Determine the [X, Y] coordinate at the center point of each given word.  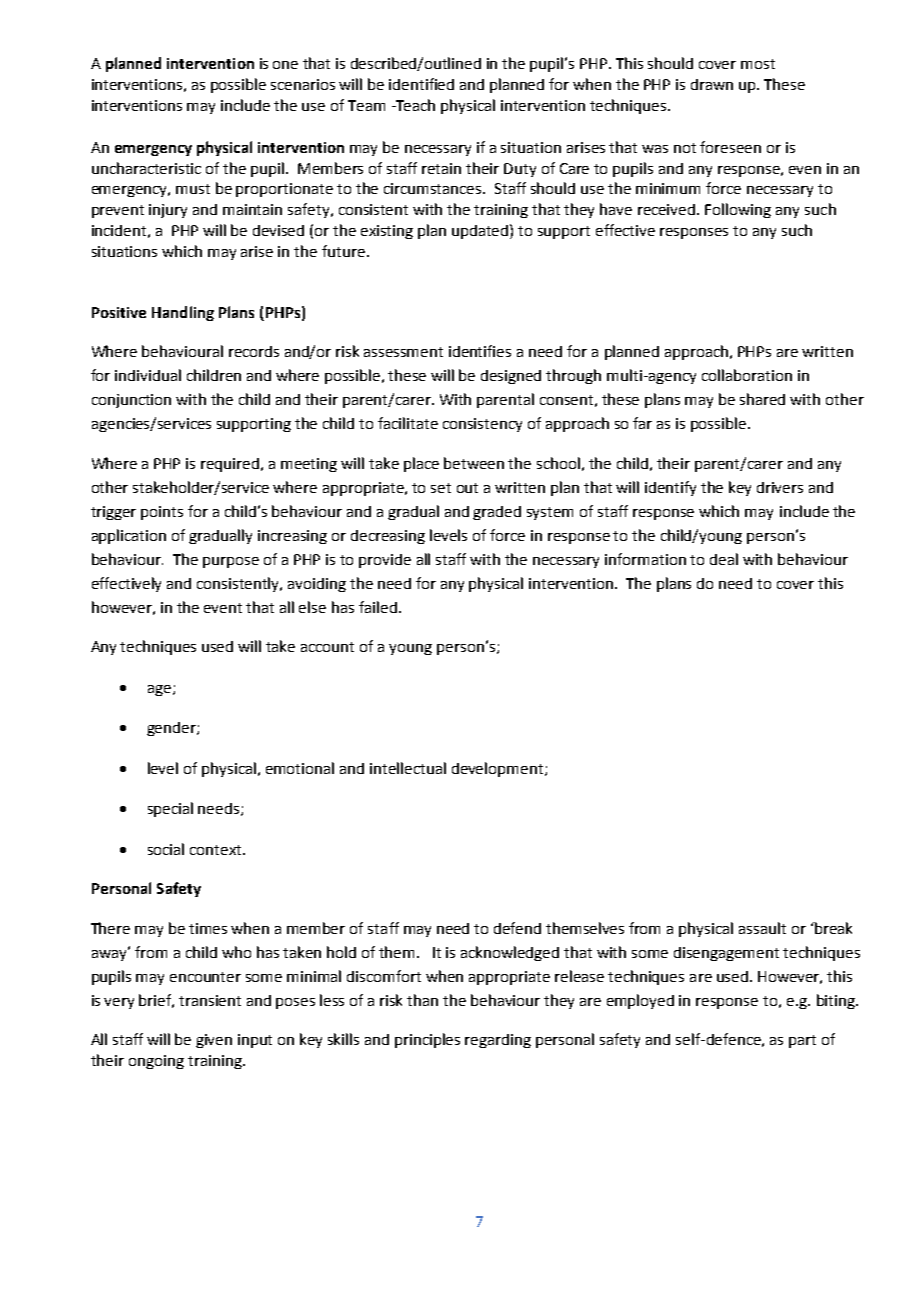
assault [762, 928]
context [217, 850]
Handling [183, 313]
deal [724, 559]
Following [738, 210]
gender [172, 729]
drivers [780, 487]
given [214, 1041]
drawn [712, 84]
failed [378, 607]
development [499, 769]
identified [421, 84]
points [162, 513]
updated [481, 231]
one [285, 65]
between [474, 463]
